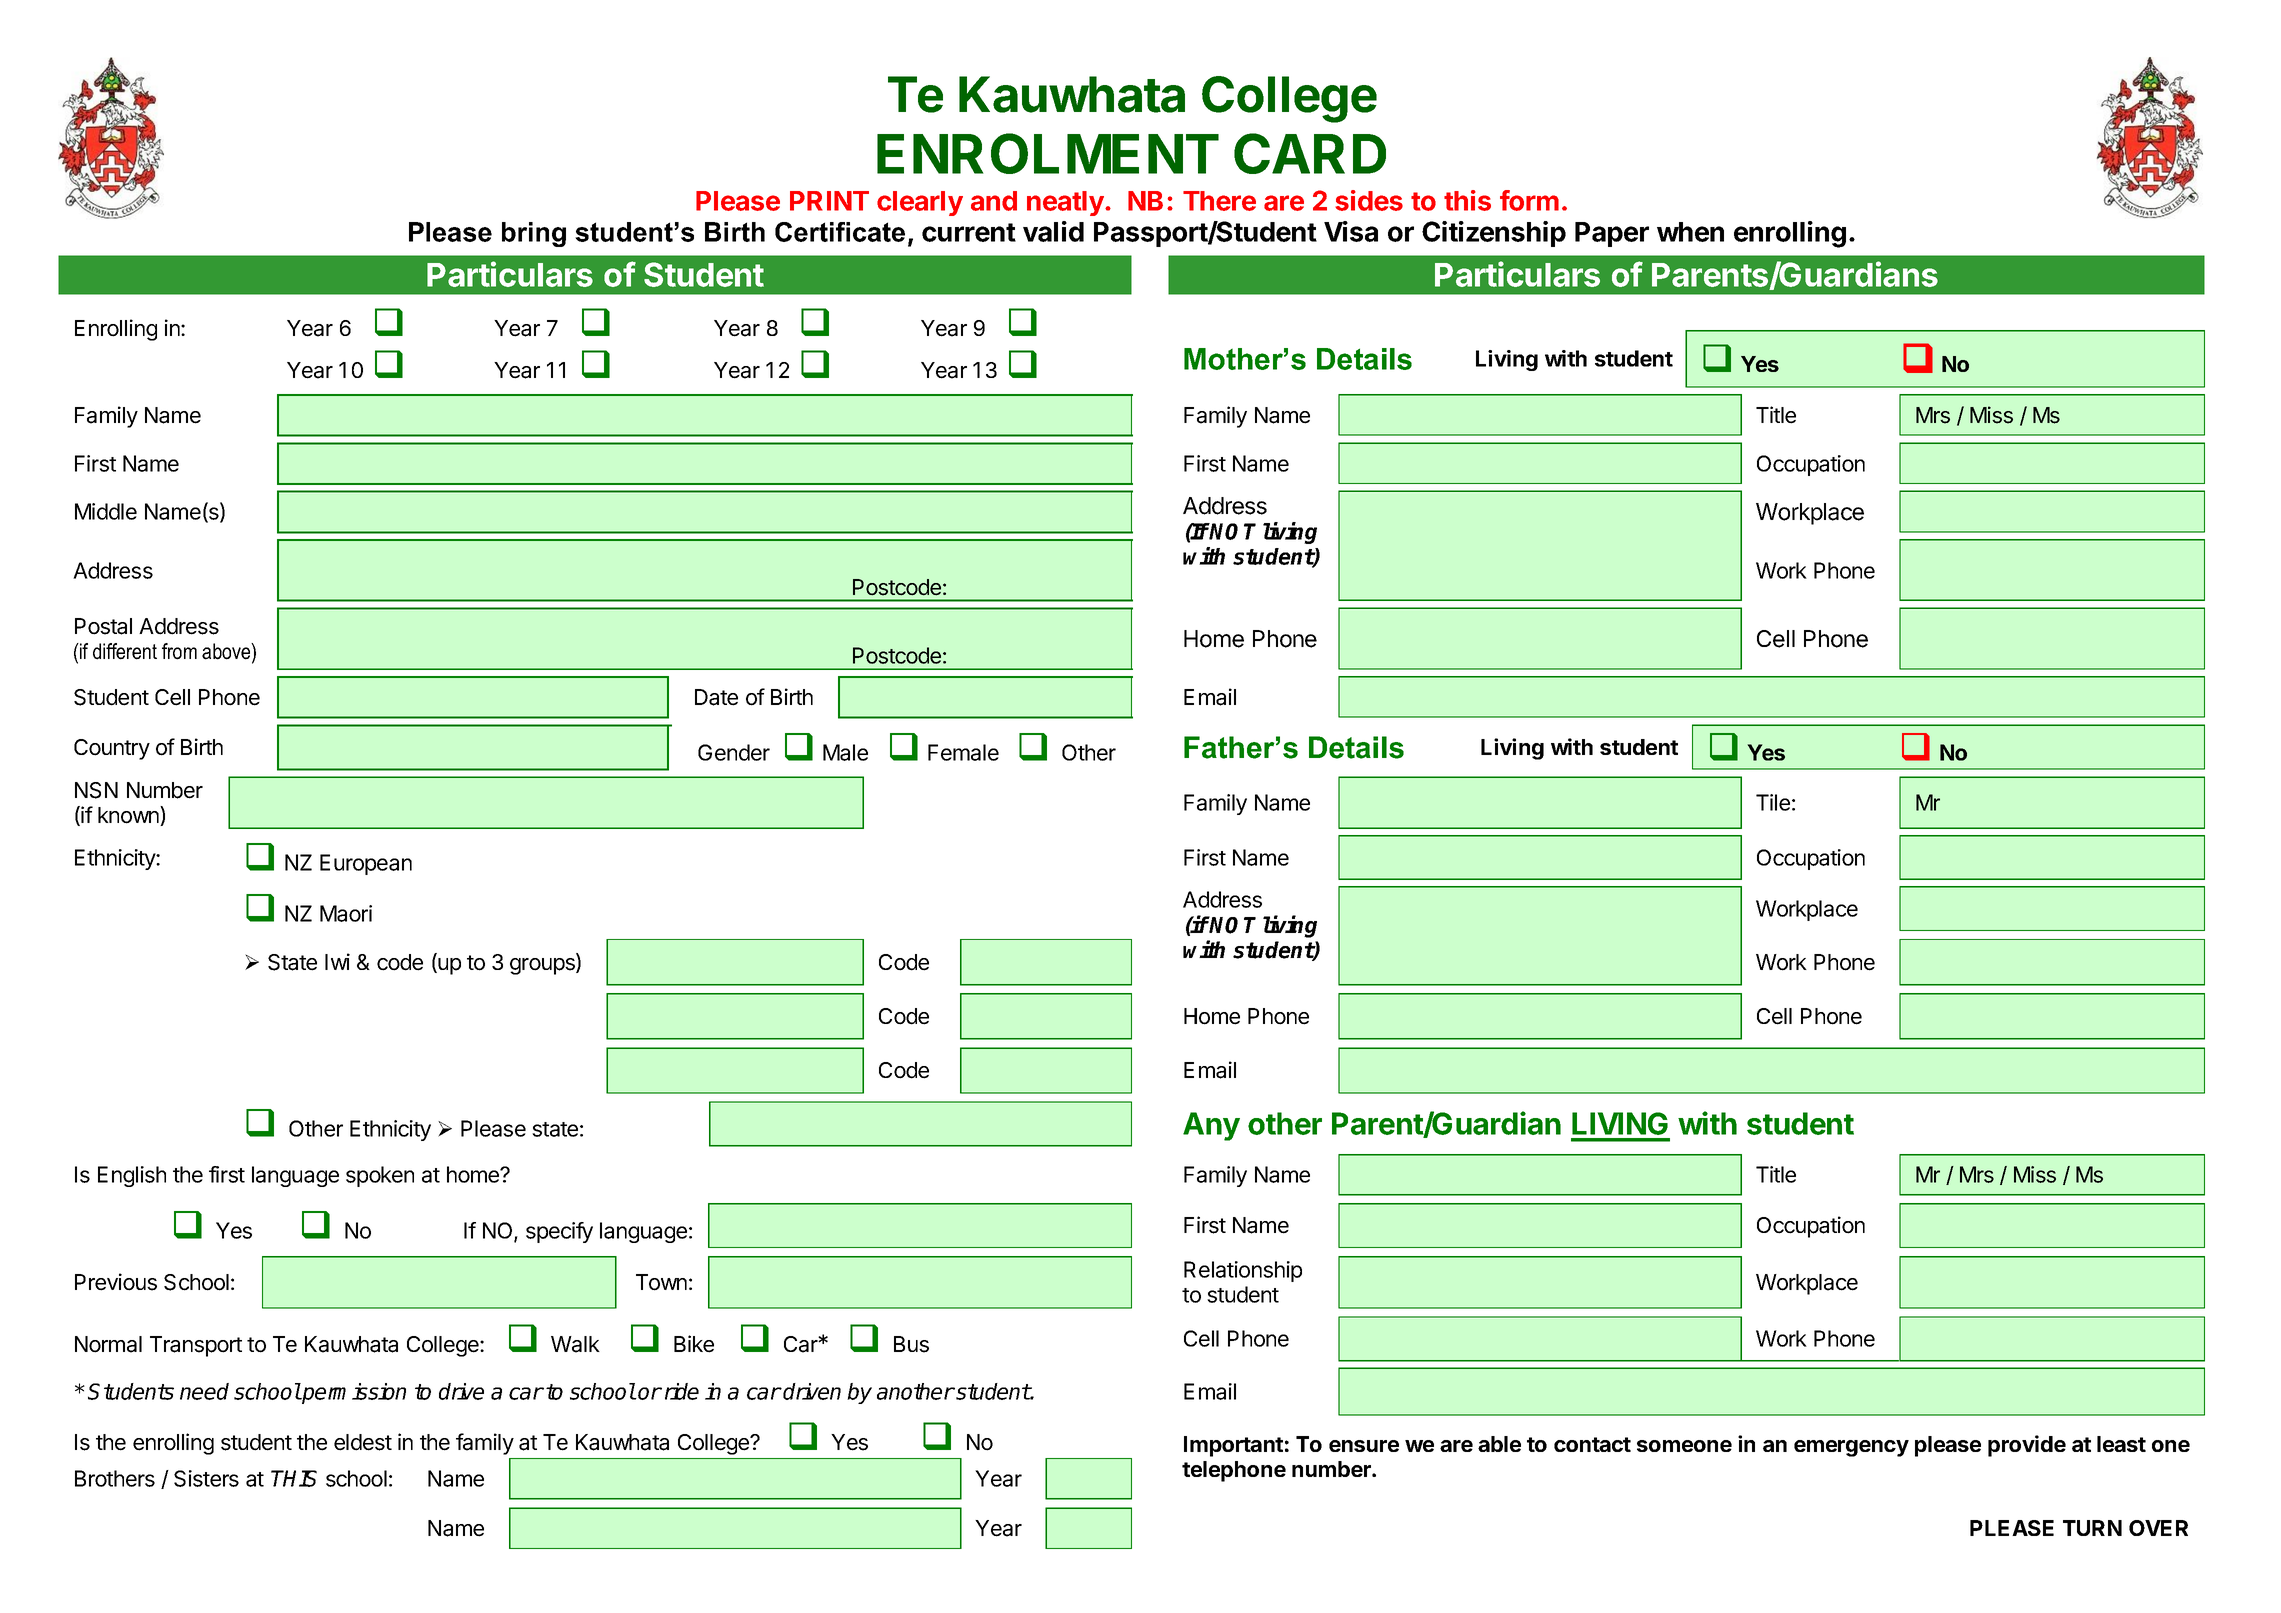 This screenshot has height=1613, width=2281. Describe the element at coordinates (363, 1442) in the screenshot. I see `eldest` at that location.
